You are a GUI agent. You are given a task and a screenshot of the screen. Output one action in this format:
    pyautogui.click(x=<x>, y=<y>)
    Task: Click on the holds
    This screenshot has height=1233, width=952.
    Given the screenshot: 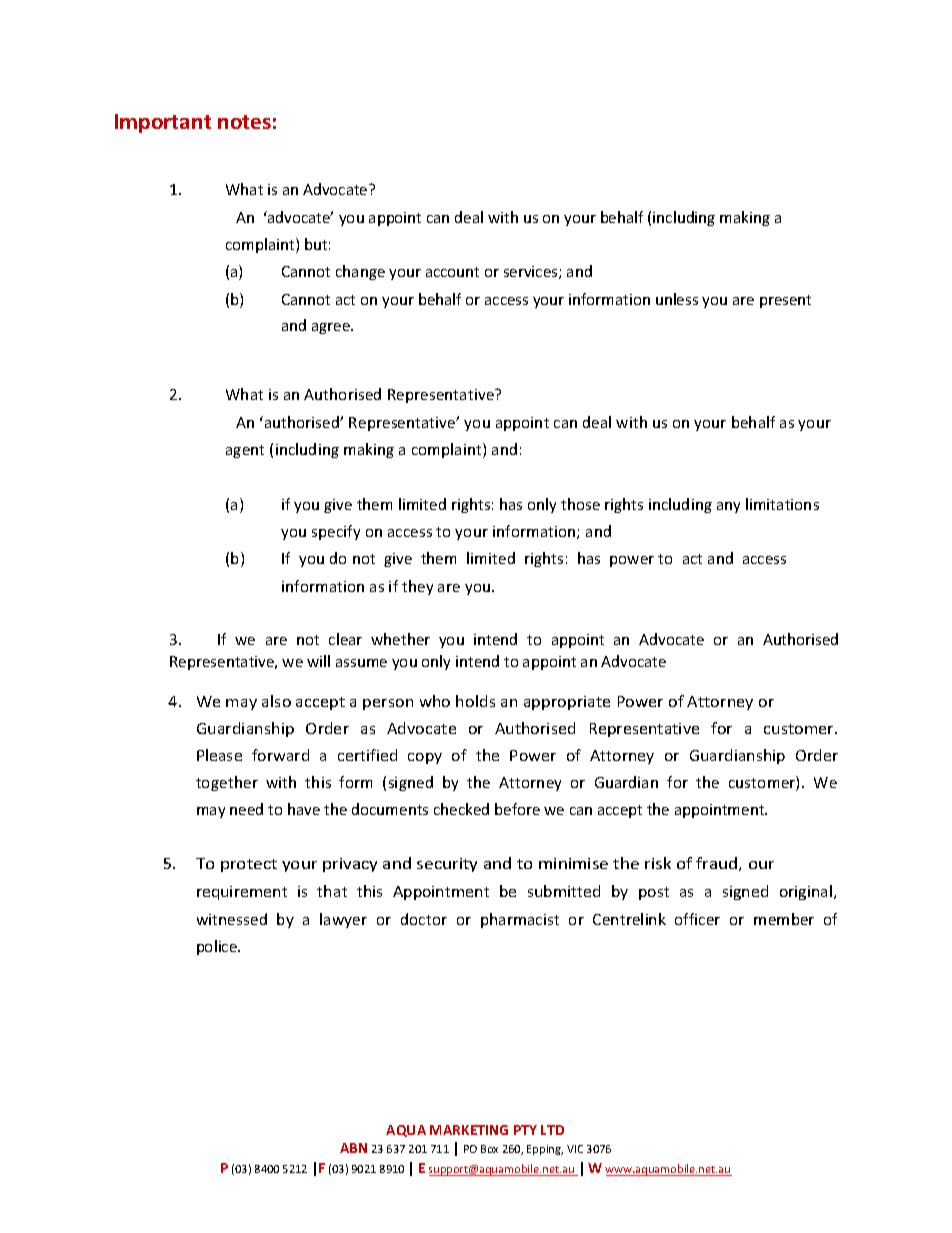 What is the action you would take?
    pyautogui.click(x=475, y=701)
